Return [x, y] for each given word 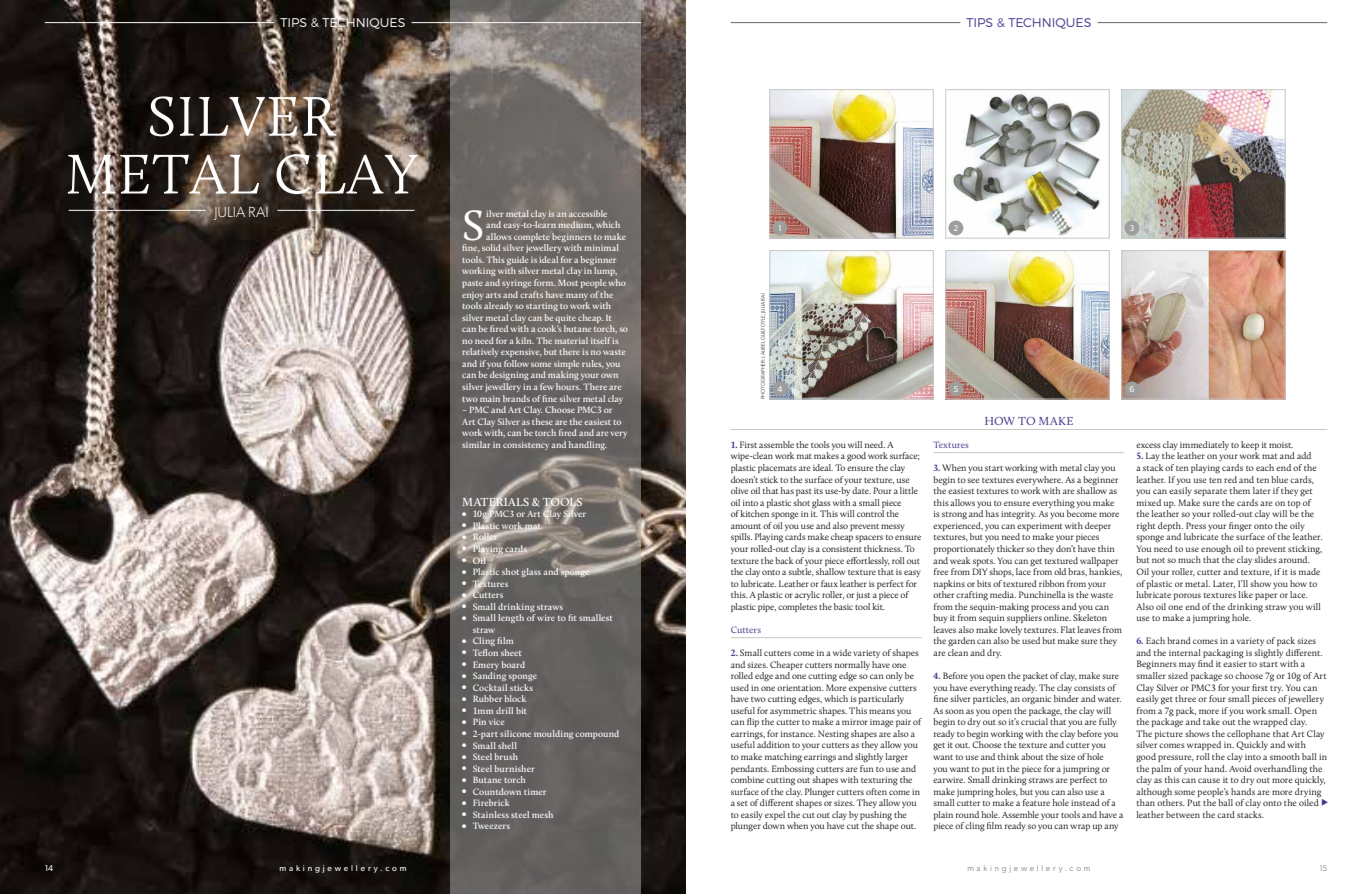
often [876, 791]
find [1205, 663]
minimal [601, 247]
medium [575, 224]
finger [1240, 527]
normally [852, 665]
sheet [511, 652]
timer [535, 792]
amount [746, 526]
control [870, 513]
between [1183, 814]
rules [593, 364]
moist [1281, 445]
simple [566, 366]
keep [1250, 447]
